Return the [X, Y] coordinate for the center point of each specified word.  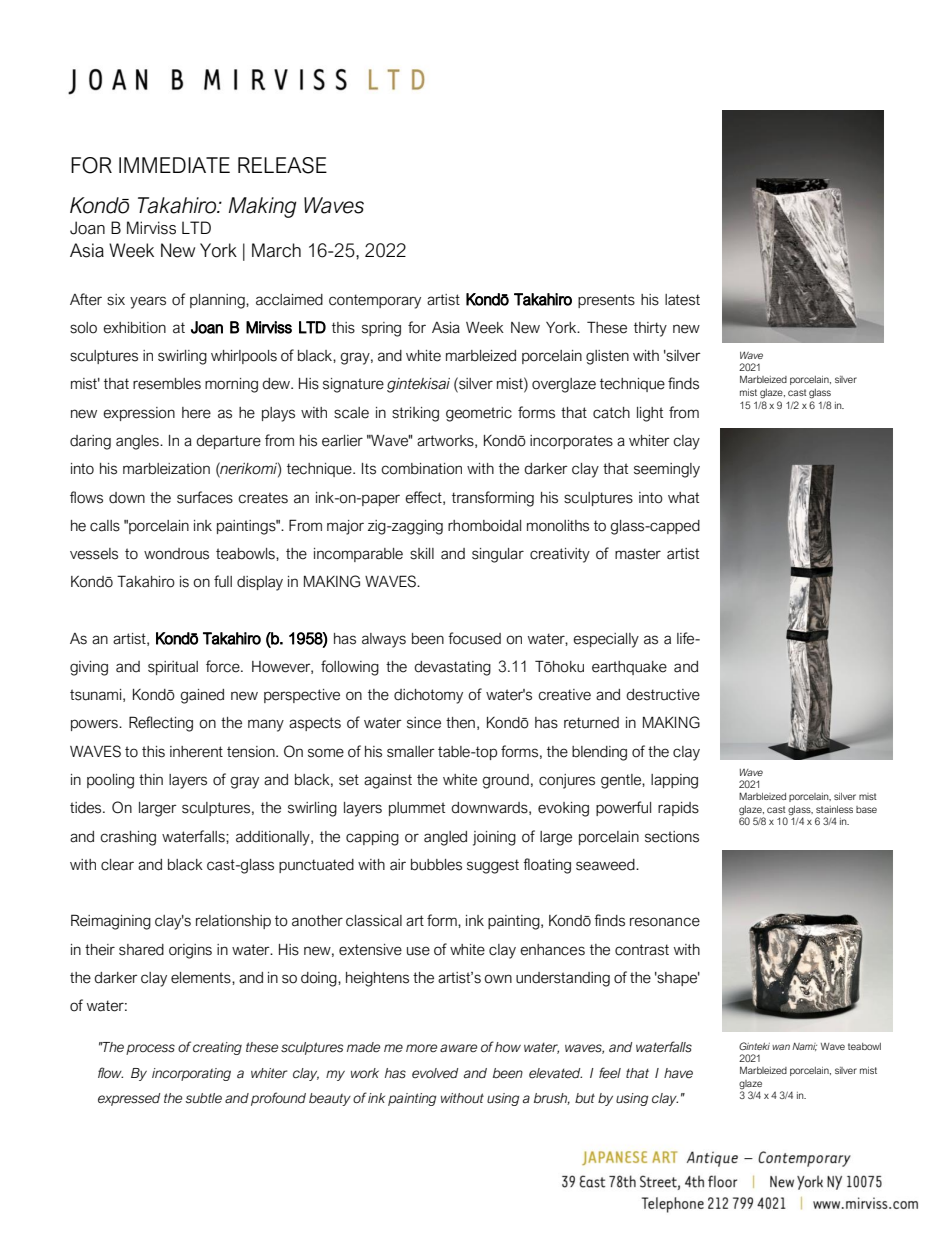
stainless [834, 809]
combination [421, 469]
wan [781, 1047]
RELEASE [282, 165]
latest [682, 300]
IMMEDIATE [174, 165]
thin [151, 779]
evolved [435, 1073]
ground [505, 781]
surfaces [205, 497]
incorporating [191, 1074]
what [683, 498]
